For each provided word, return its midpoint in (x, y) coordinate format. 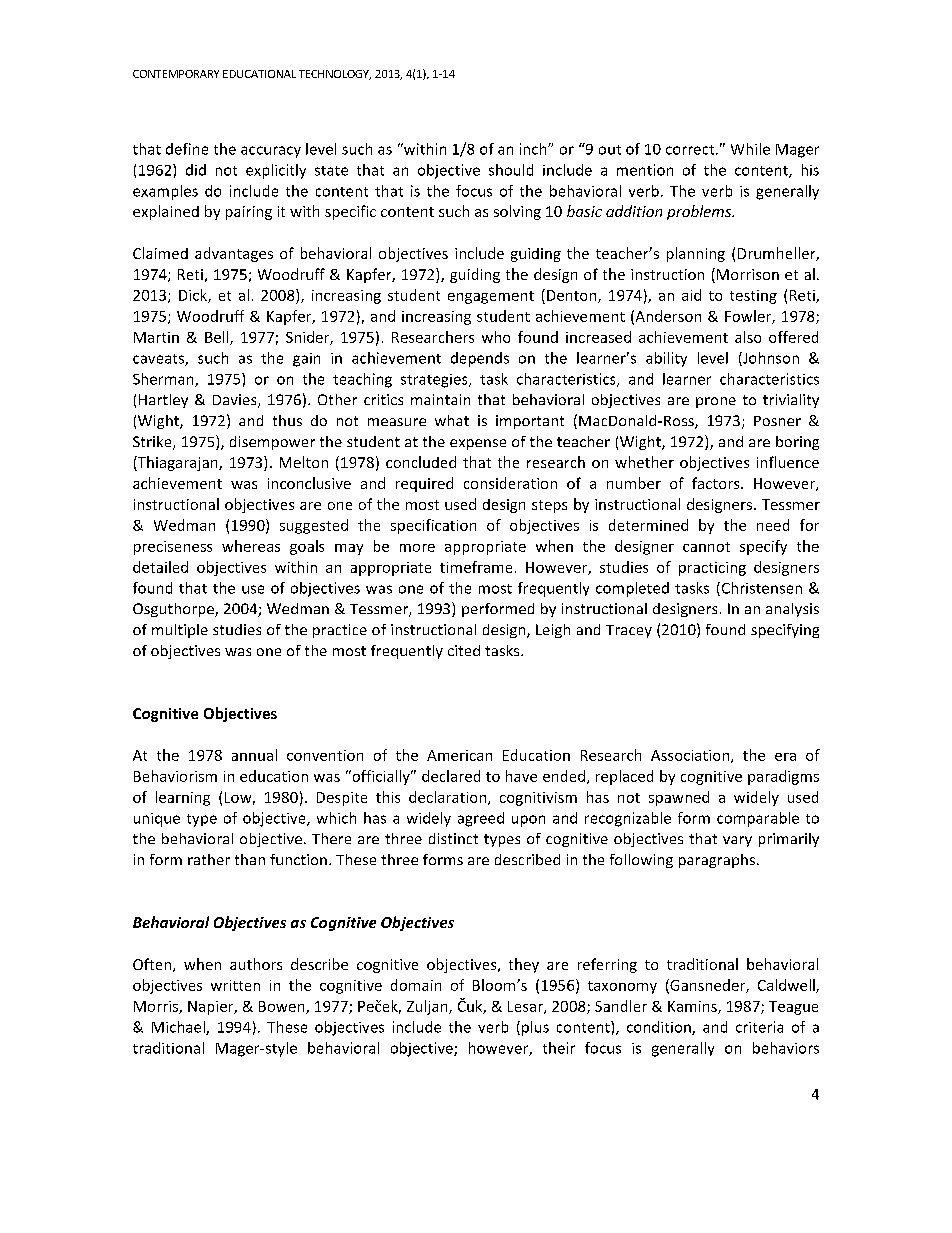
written (235, 985)
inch (534, 149)
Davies (236, 401)
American (459, 755)
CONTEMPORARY (176, 74)
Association (691, 756)
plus (535, 1028)
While (750, 149)
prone (716, 402)
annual (254, 755)
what (452, 420)
